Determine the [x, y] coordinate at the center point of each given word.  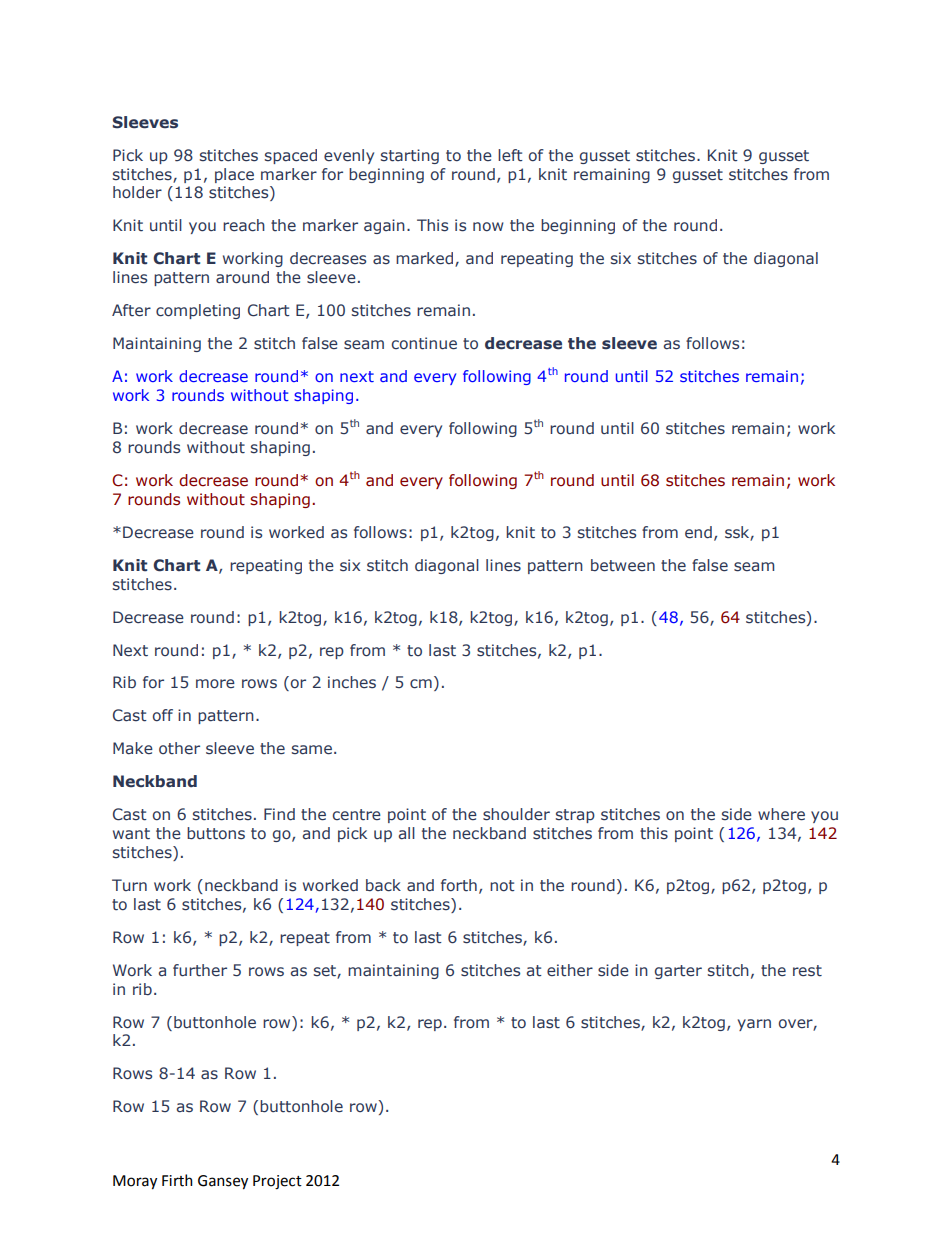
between [623, 565]
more [215, 684]
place [234, 175]
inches [352, 682]
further [200, 970]
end [698, 532]
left [510, 155]
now [488, 226]
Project [277, 1182]
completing [198, 311]
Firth [177, 1180]
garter [678, 972]
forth [459, 885]
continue [424, 343]
